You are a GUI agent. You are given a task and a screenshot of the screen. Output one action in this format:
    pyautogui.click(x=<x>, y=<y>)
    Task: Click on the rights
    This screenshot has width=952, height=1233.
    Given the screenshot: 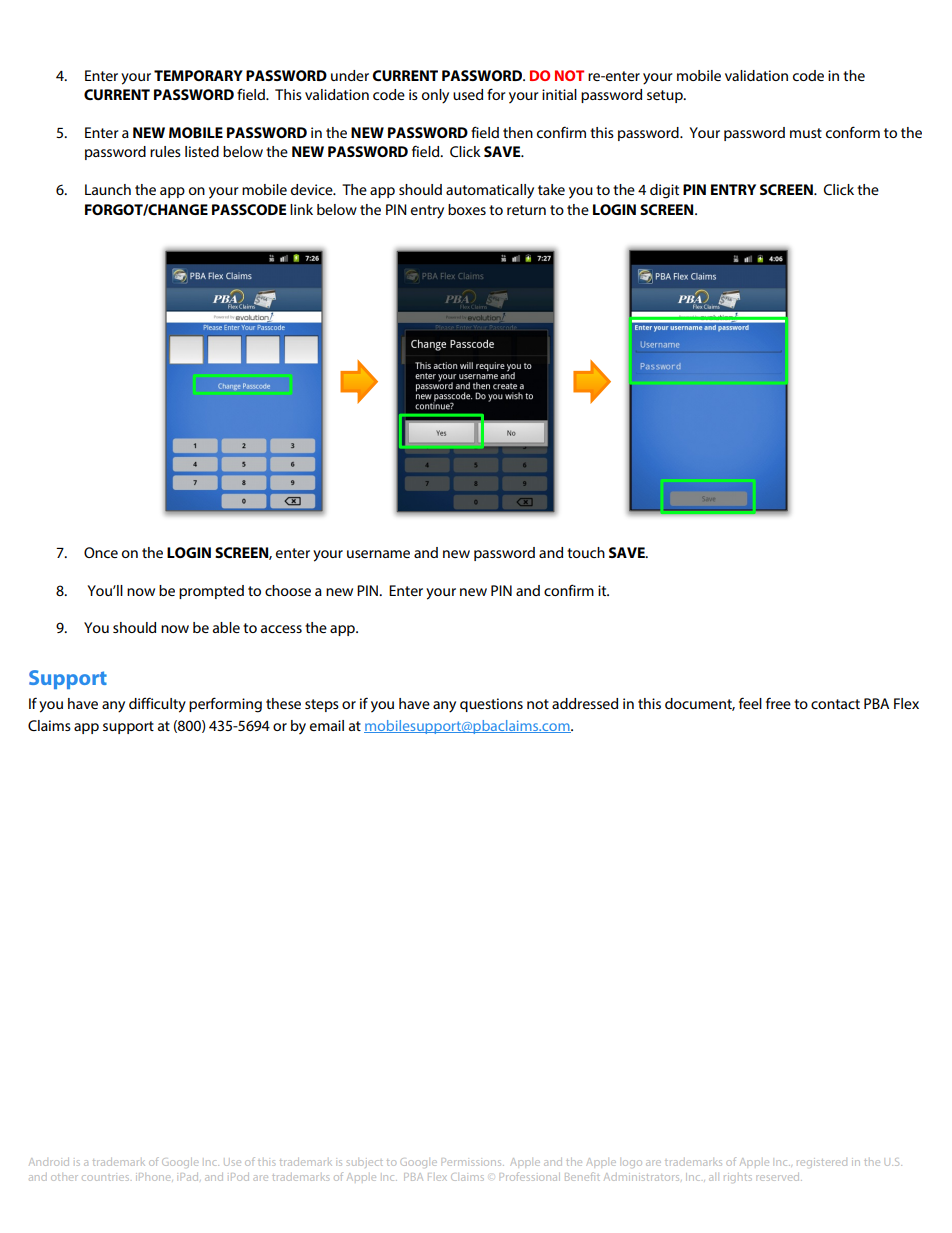 What is the action you would take?
    pyautogui.click(x=738, y=1178)
